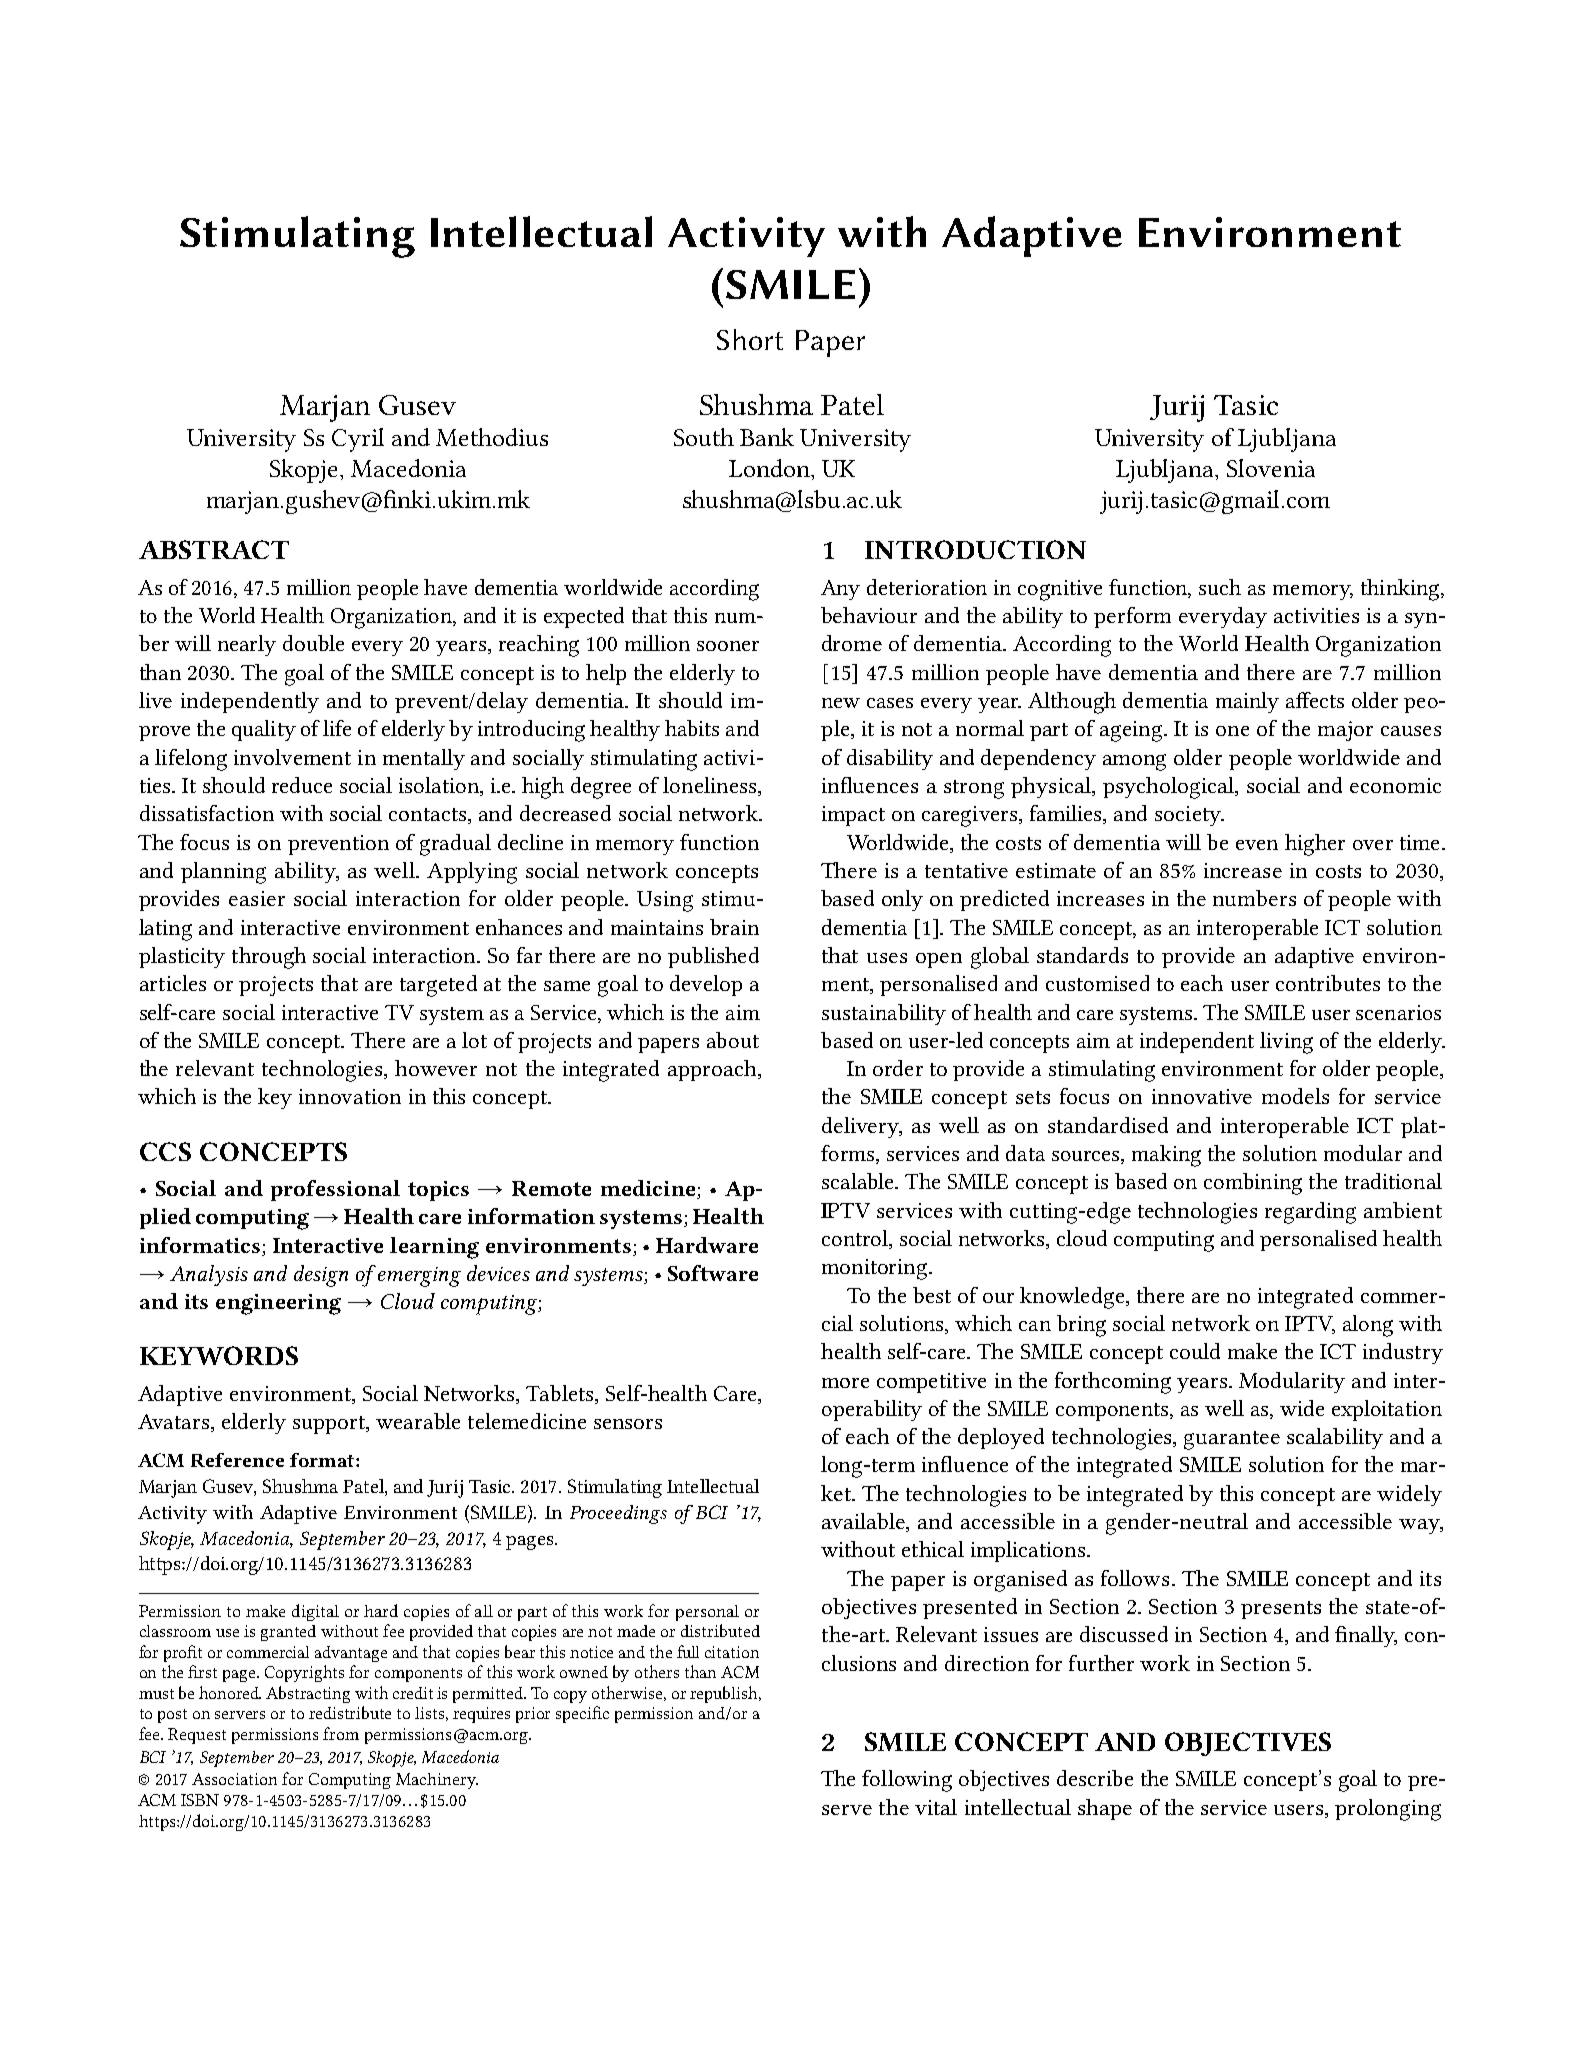 The width and height of the image is (1581, 2046). Describe the element at coordinates (907, 1781) in the image. I see `following` at that location.
